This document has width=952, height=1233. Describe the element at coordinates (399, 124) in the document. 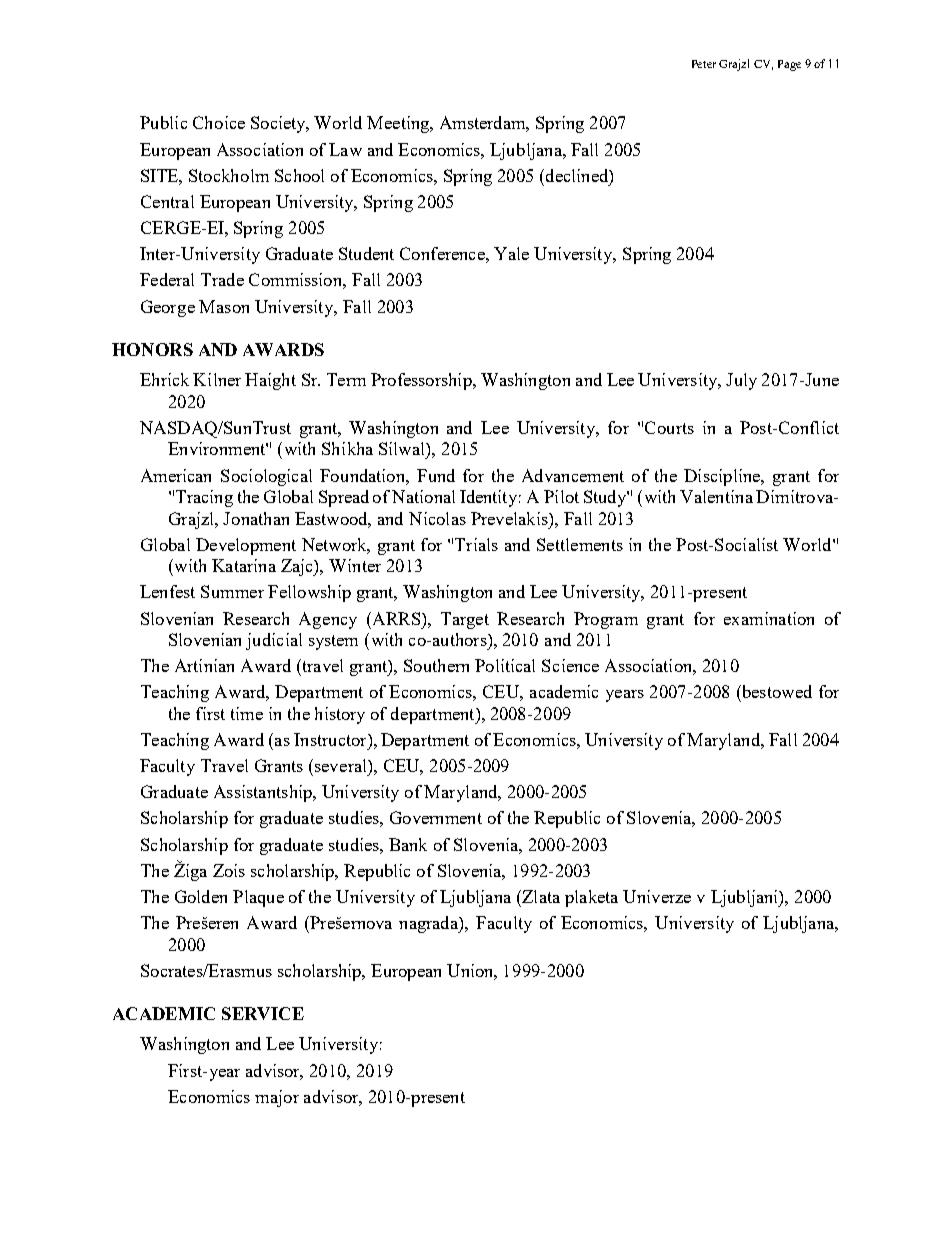

I see `Meeting` at that location.
